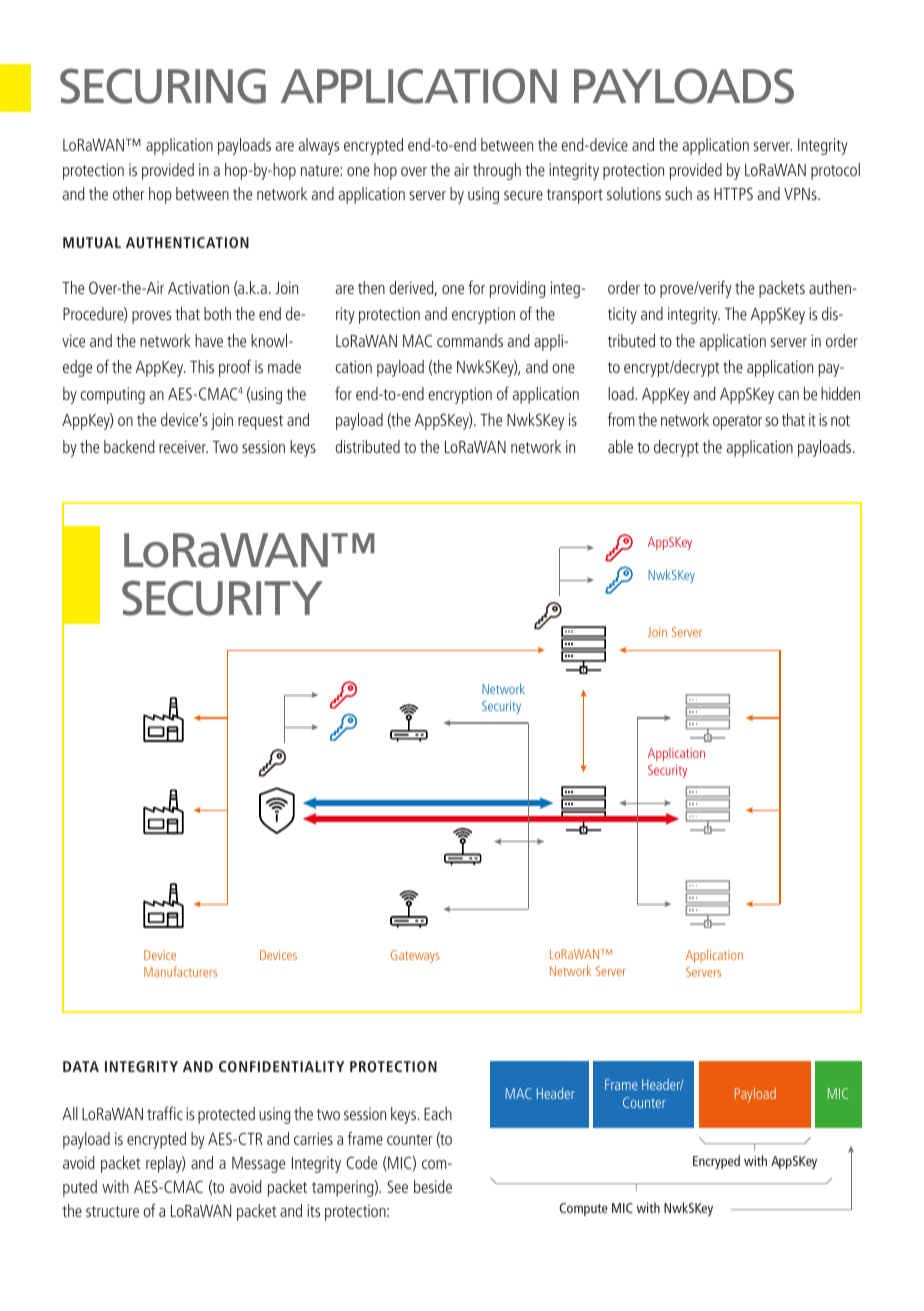 This image has height=1311, width=924. Describe the element at coordinates (497, 171) in the image. I see `through` at that location.
